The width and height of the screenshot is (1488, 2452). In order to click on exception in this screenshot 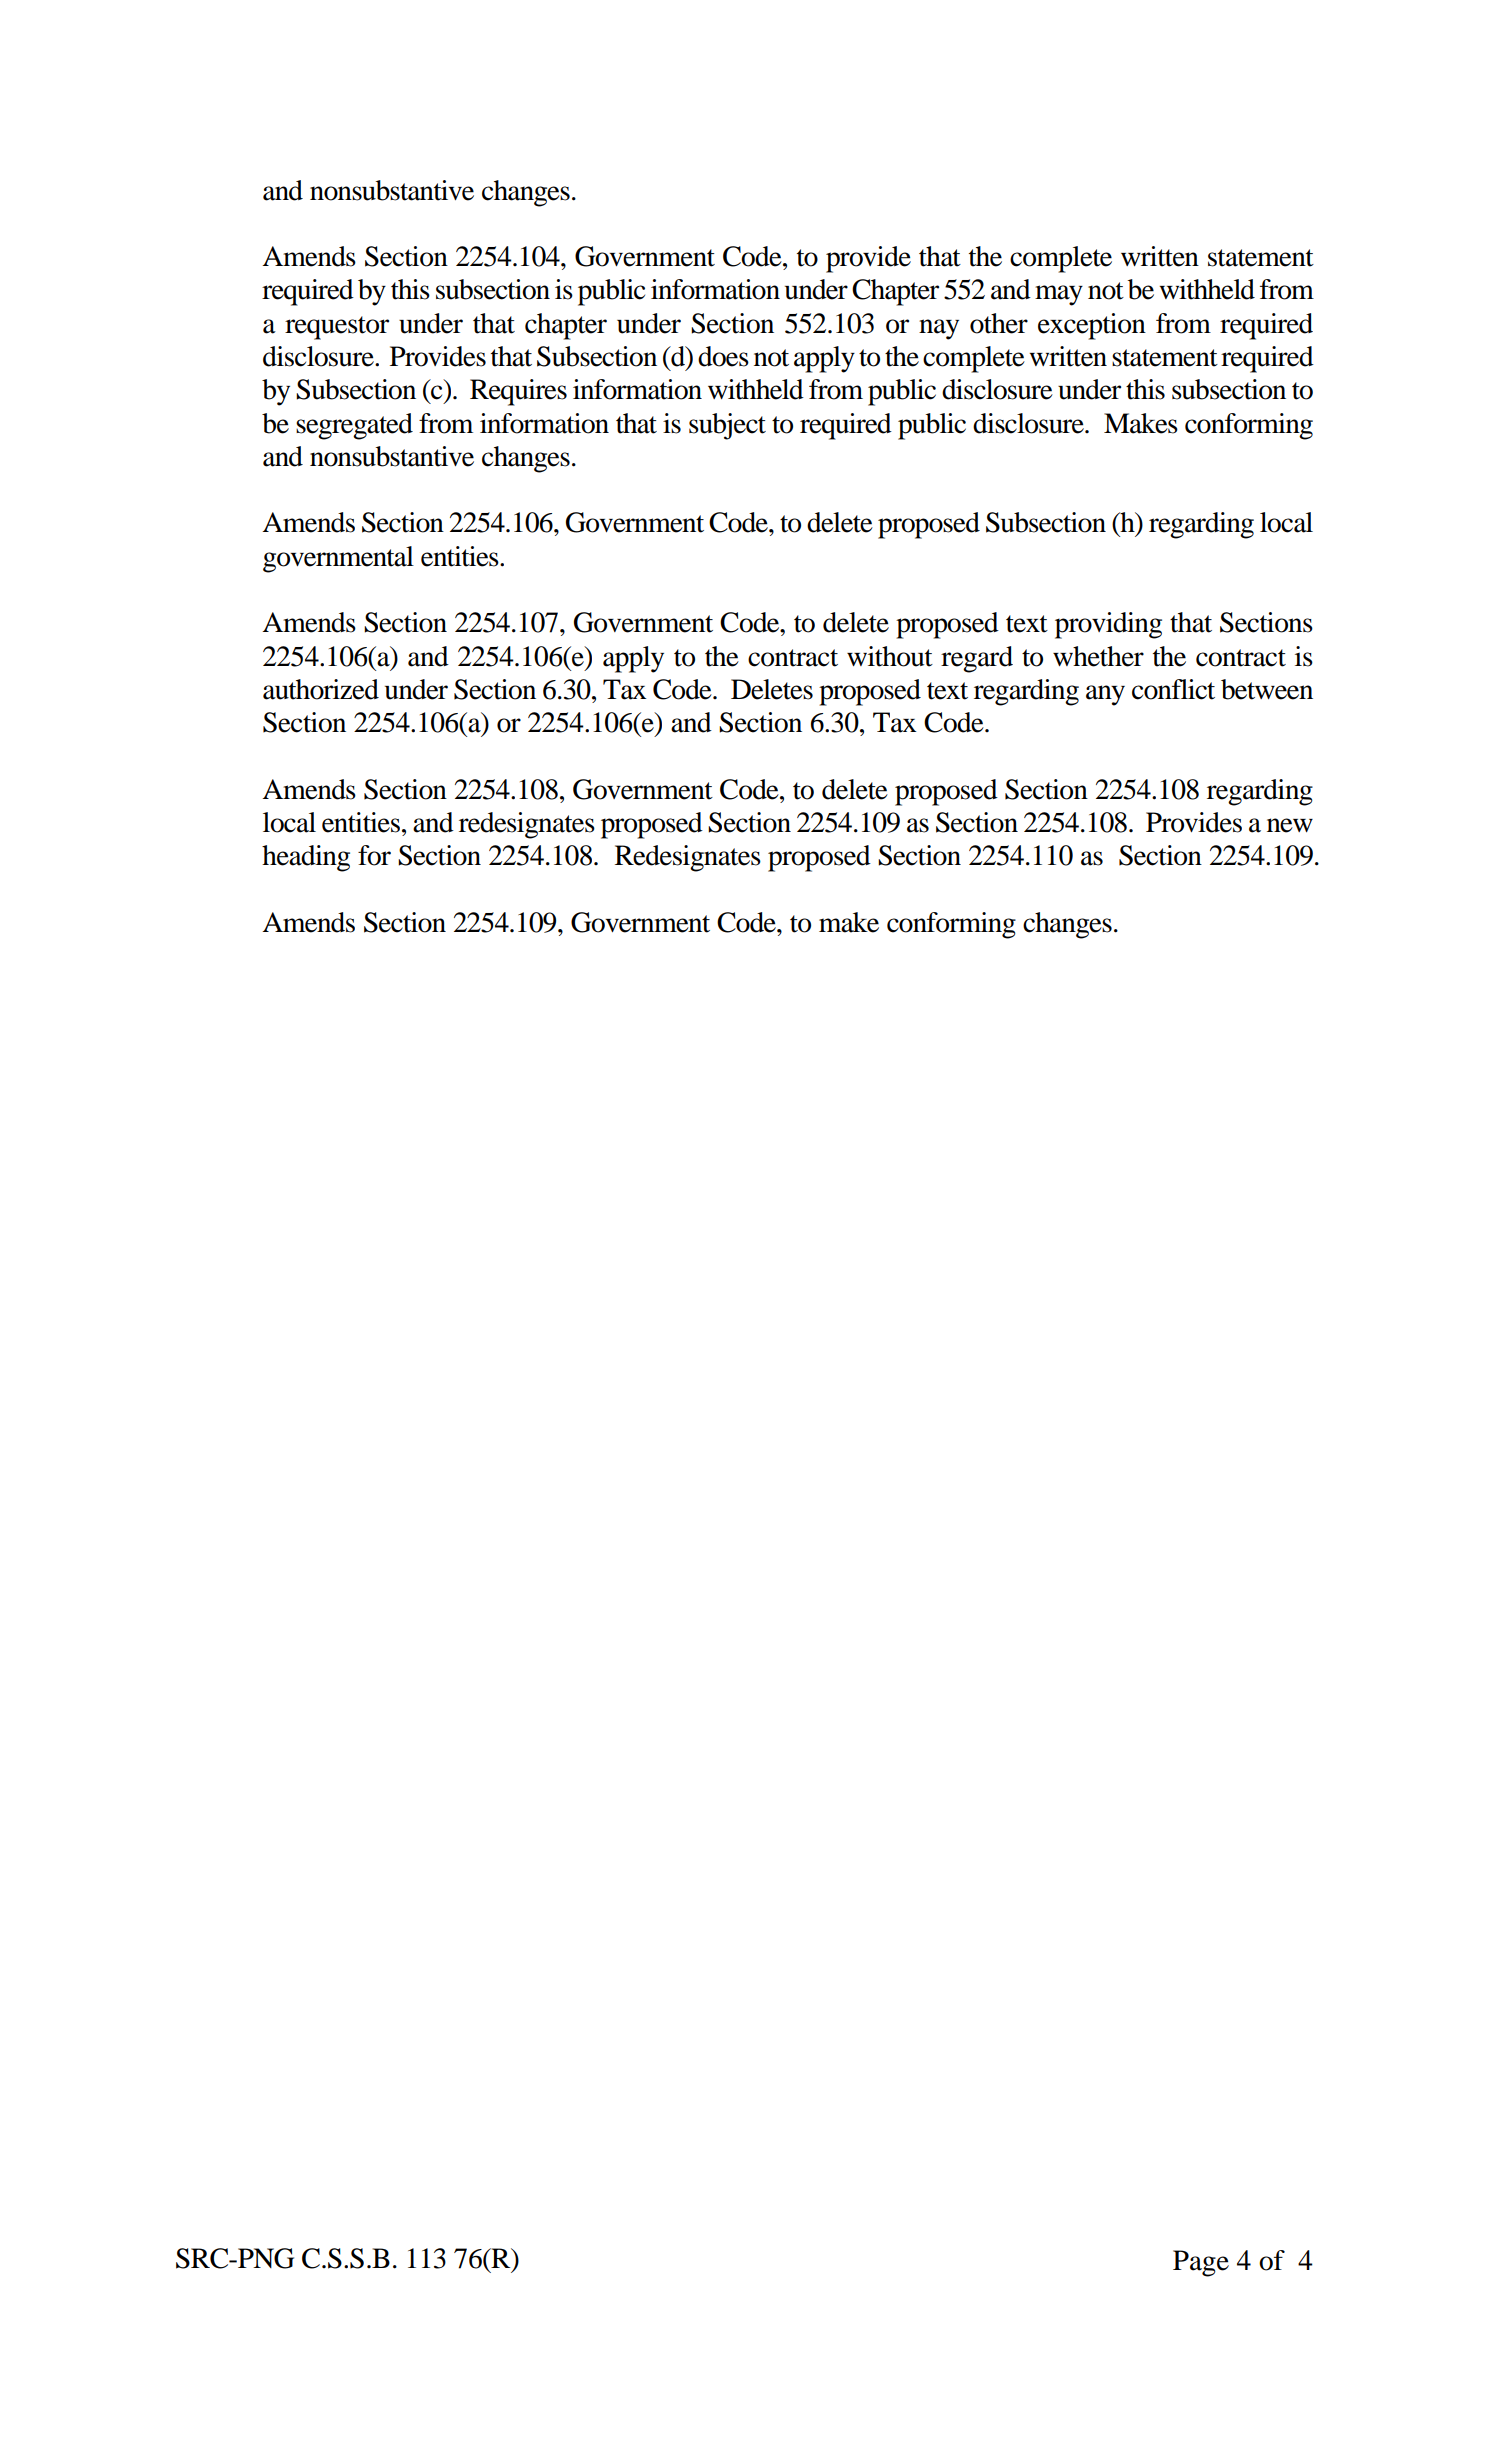, I will do `click(1092, 326)`.
